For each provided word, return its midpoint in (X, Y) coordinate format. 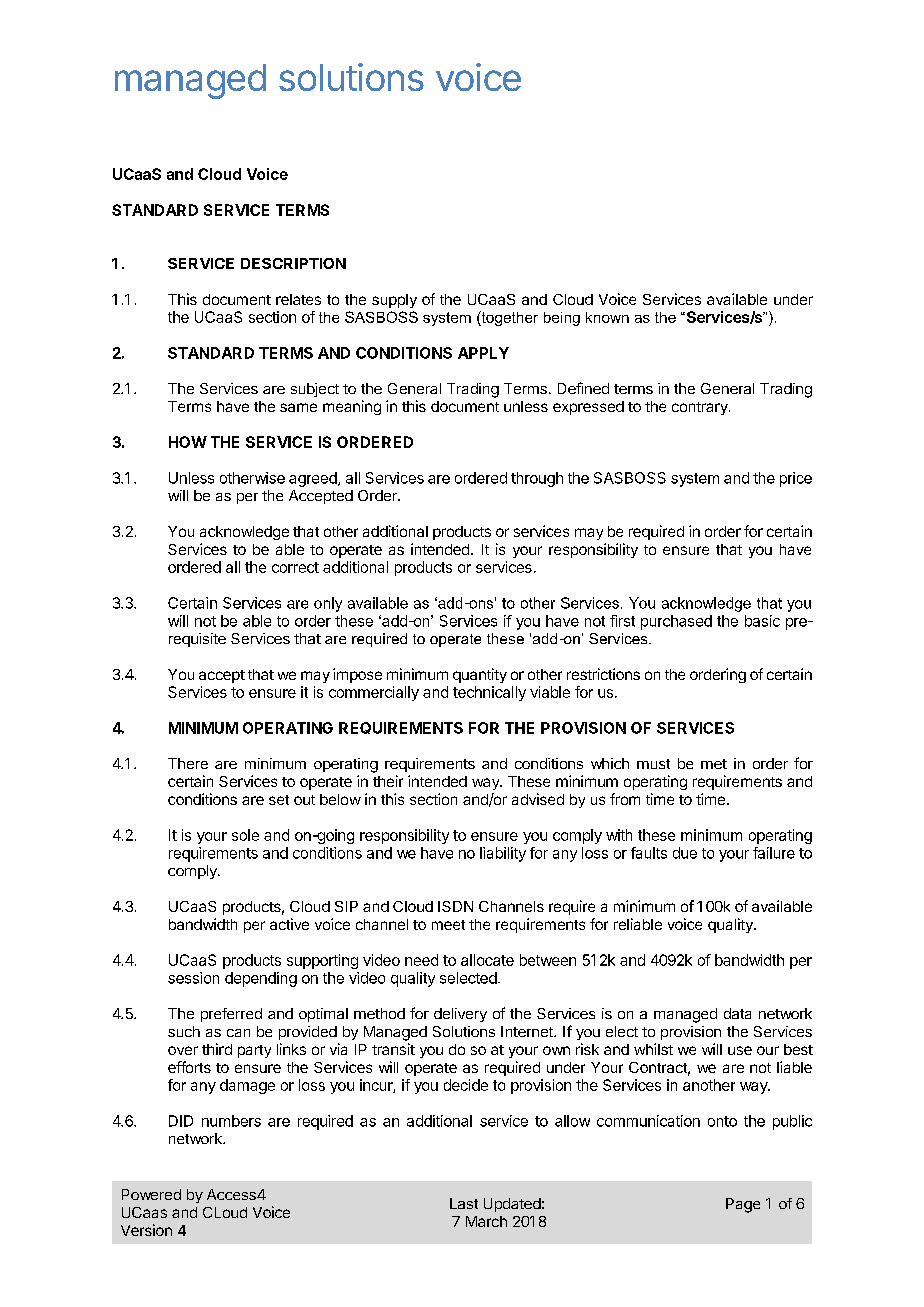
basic (762, 621)
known (607, 317)
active (289, 924)
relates (298, 299)
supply (394, 301)
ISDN (455, 906)
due (685, 853)
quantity (480, 675)
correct (295, 567)
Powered (151, 1194)
